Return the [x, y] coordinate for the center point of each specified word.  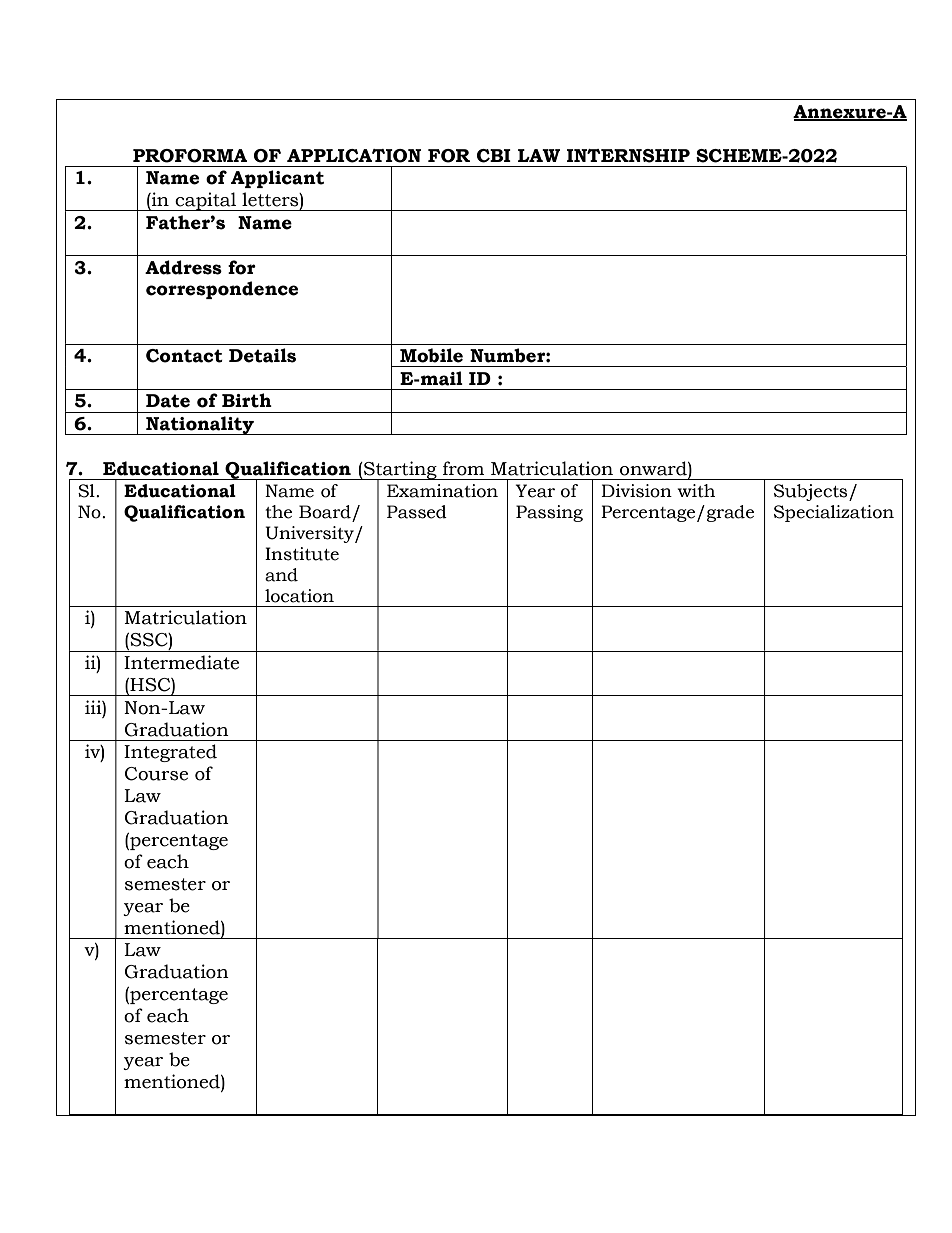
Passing [549, 513]
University [310, 534]
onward [654, 468]
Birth [247, 400]
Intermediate [181, 662]
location [299, 596]
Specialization [834, 513]
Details [262, 355]
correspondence [222, 290]
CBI [494, 156]
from [463, 468]
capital [206, 201]
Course [156, 774]
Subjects [812, 492]
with [696, 491]
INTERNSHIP [628, 156]
